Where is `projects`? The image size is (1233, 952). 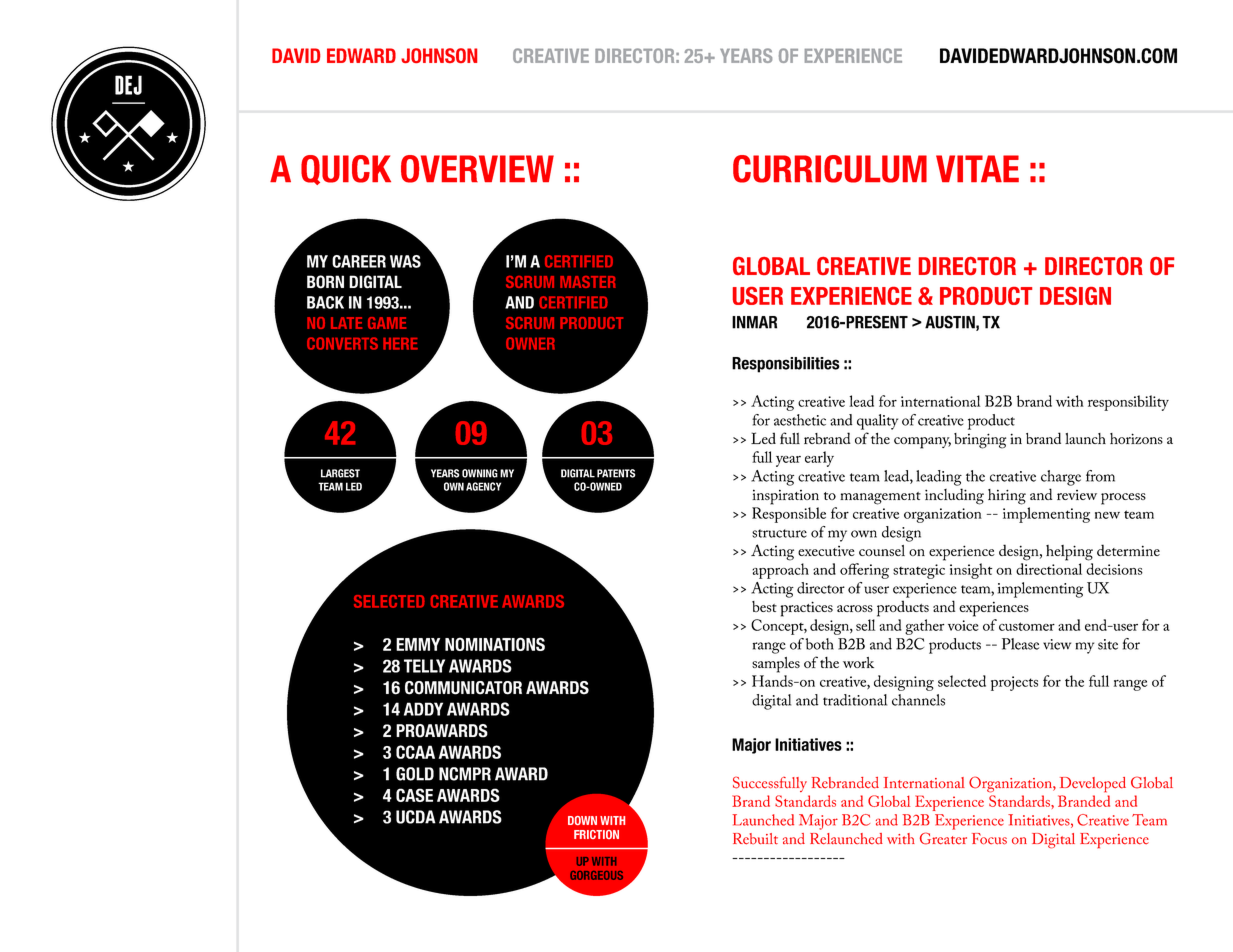
projects is located at coordinates (1014, 683).
